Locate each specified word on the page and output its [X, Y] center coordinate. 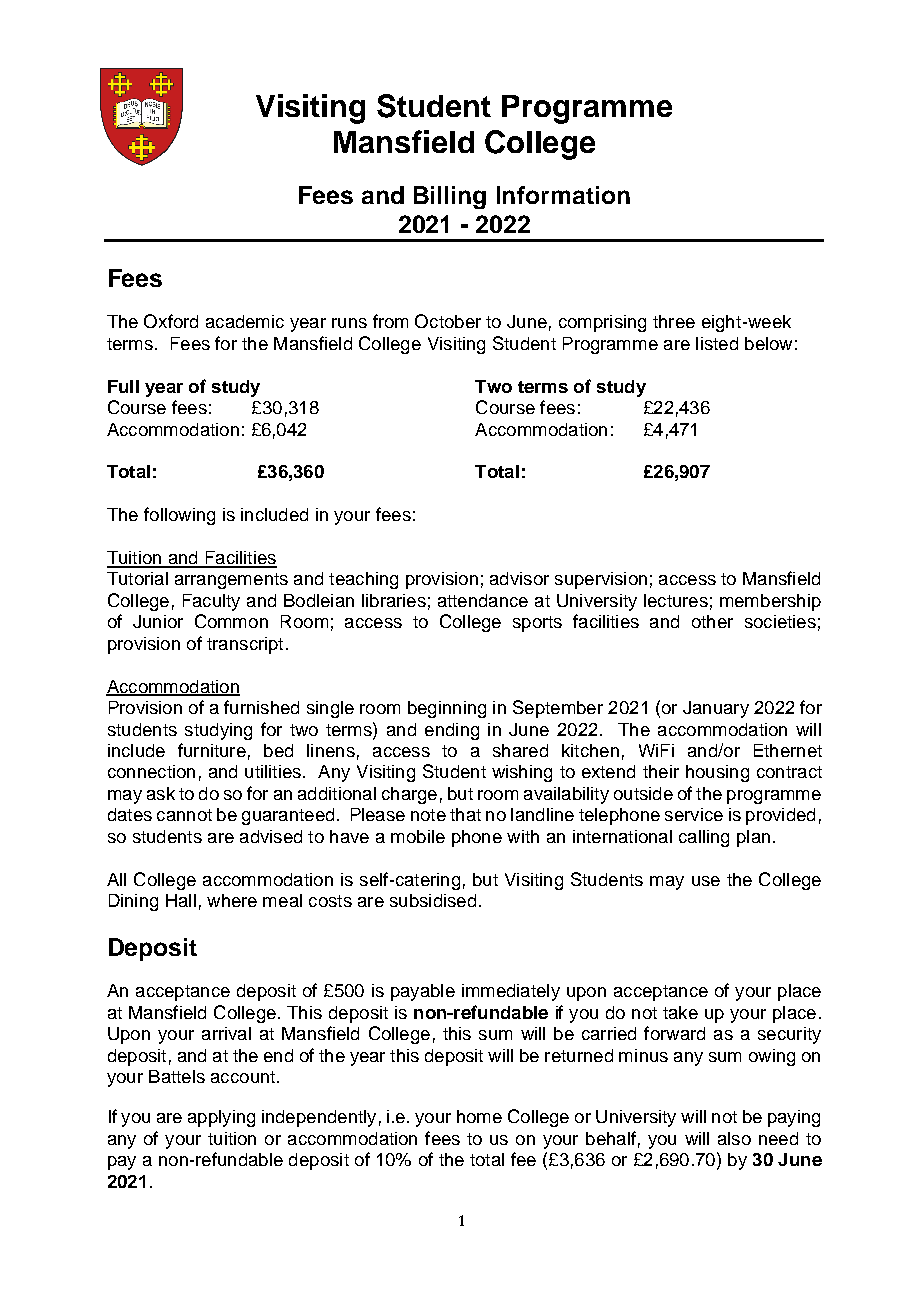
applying [221, 1118]
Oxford [171, 321]
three [674, 321]
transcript [245, 645]
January [716, 709]
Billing [450, 197]
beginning [447, 709]
